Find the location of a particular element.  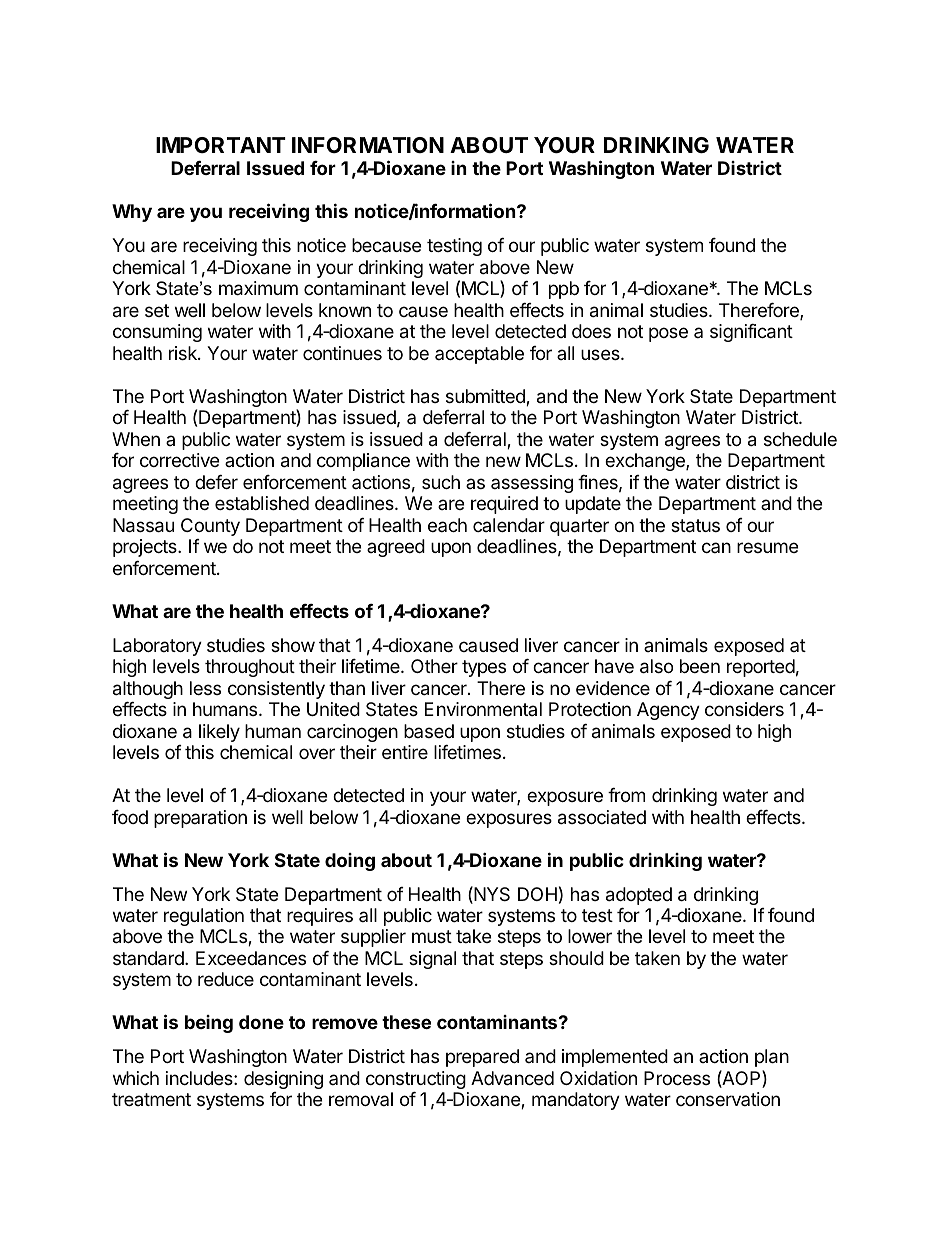

DOH is located at coordinates (537, 894).
